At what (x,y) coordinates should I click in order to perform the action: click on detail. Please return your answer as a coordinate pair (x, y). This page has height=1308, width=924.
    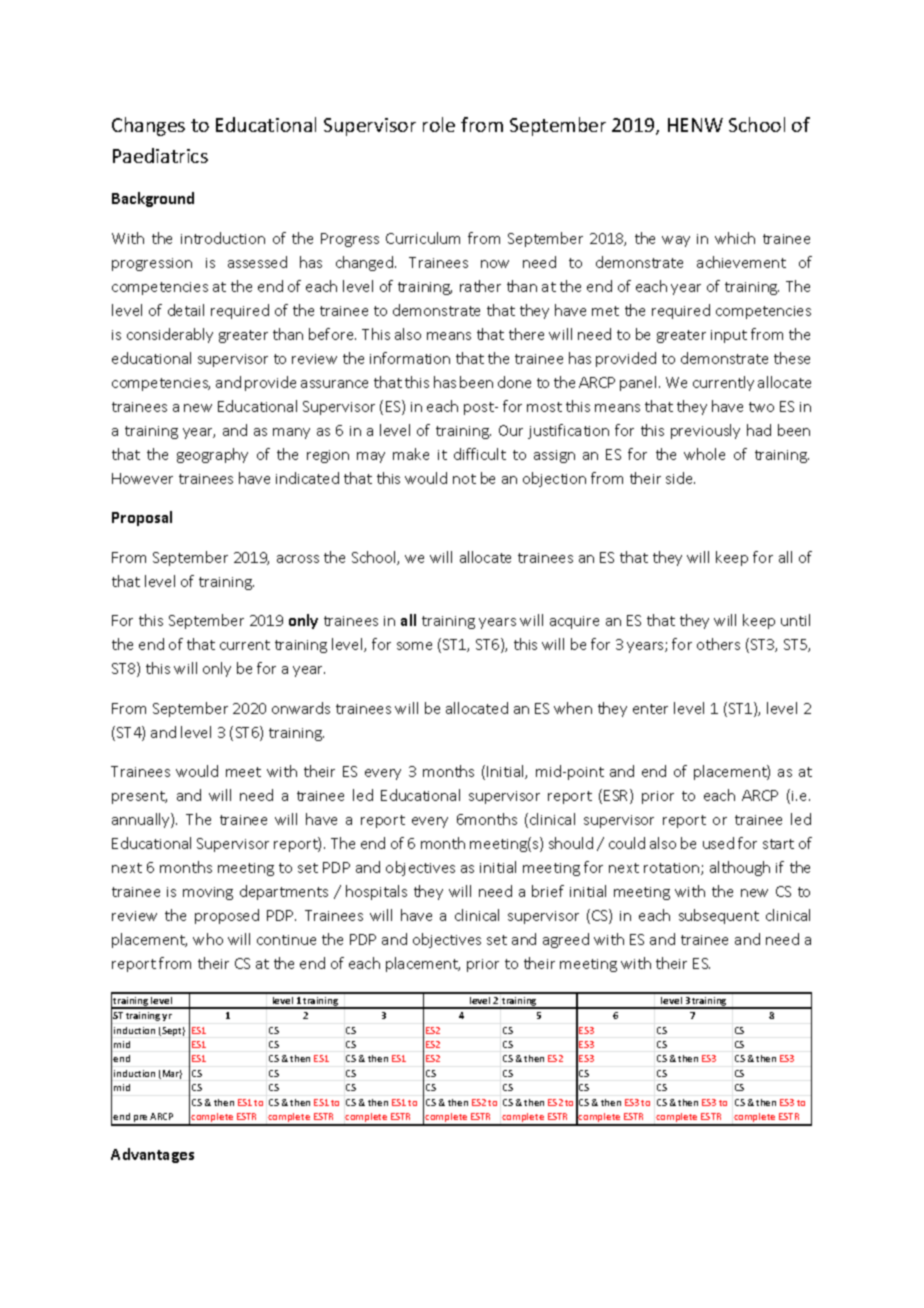
    Looking at the image, I should click on (186, 310).
